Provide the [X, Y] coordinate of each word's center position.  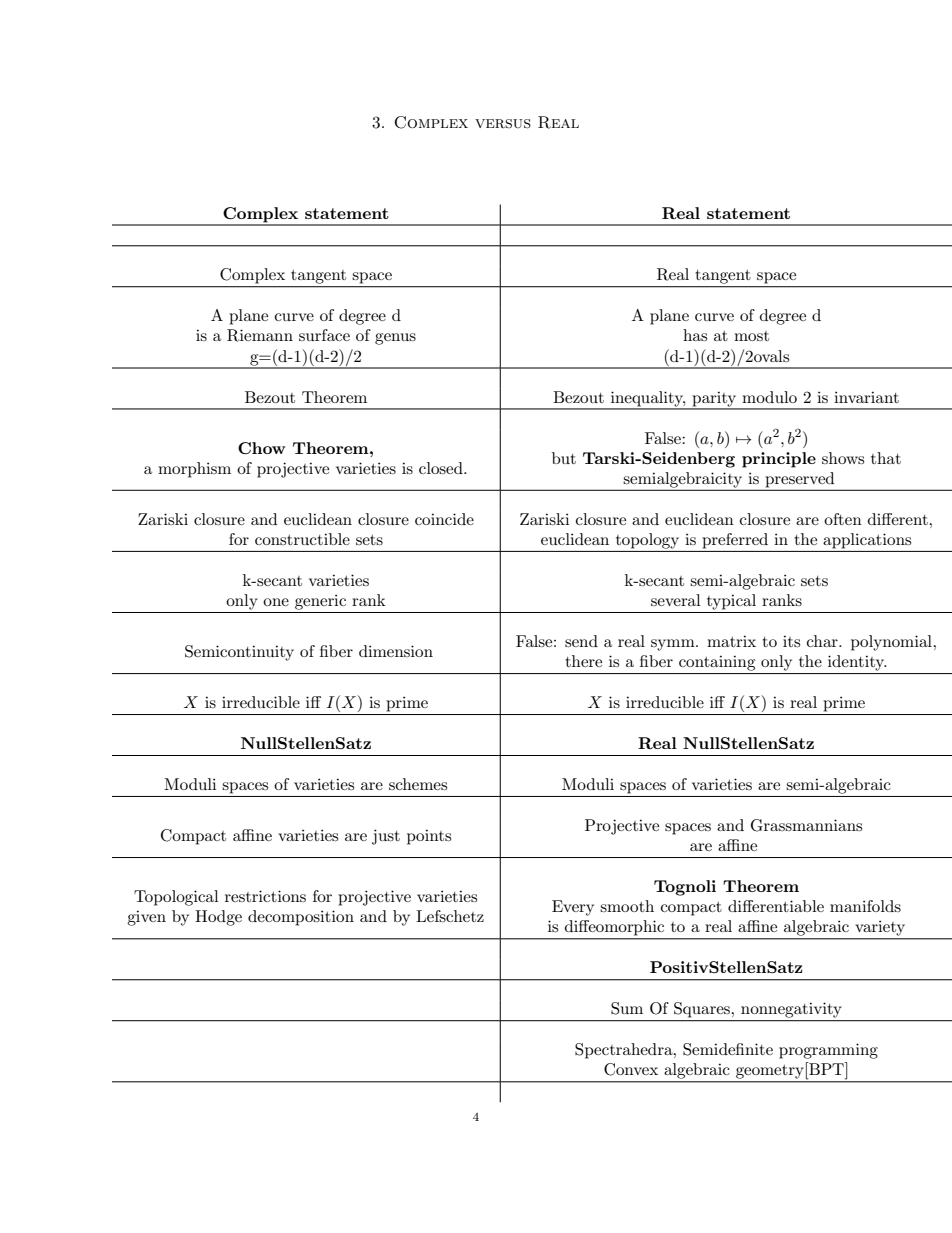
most [751, 336]
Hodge [218, 918]
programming [828, 1051]
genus [395, 339]
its [791, 641]
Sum [627, 1008]
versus [503, 124]
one [276, 602]
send [581, 641]
